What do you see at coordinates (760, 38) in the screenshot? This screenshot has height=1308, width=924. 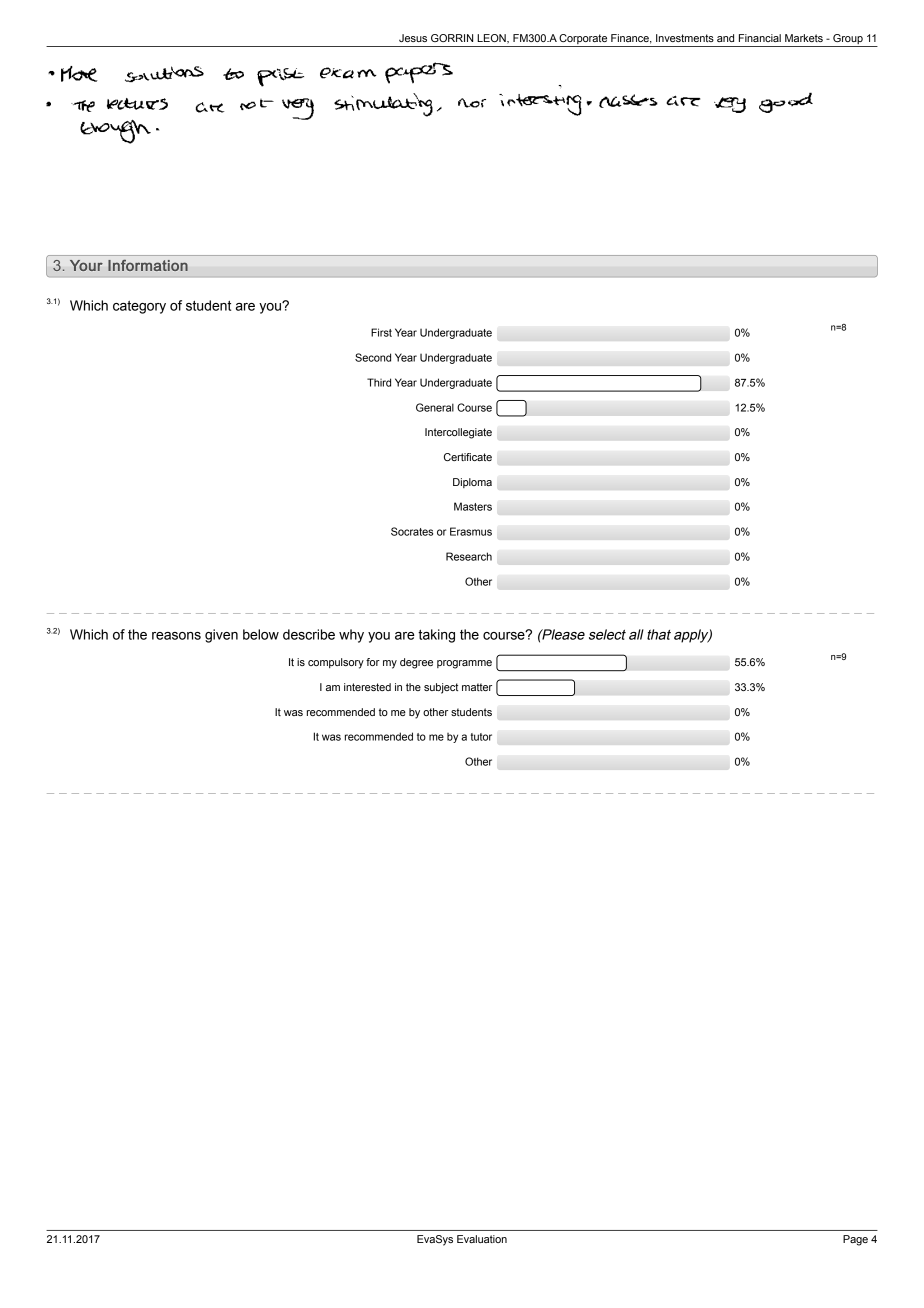 I see `Financial` at bounding box center [760, 38].
